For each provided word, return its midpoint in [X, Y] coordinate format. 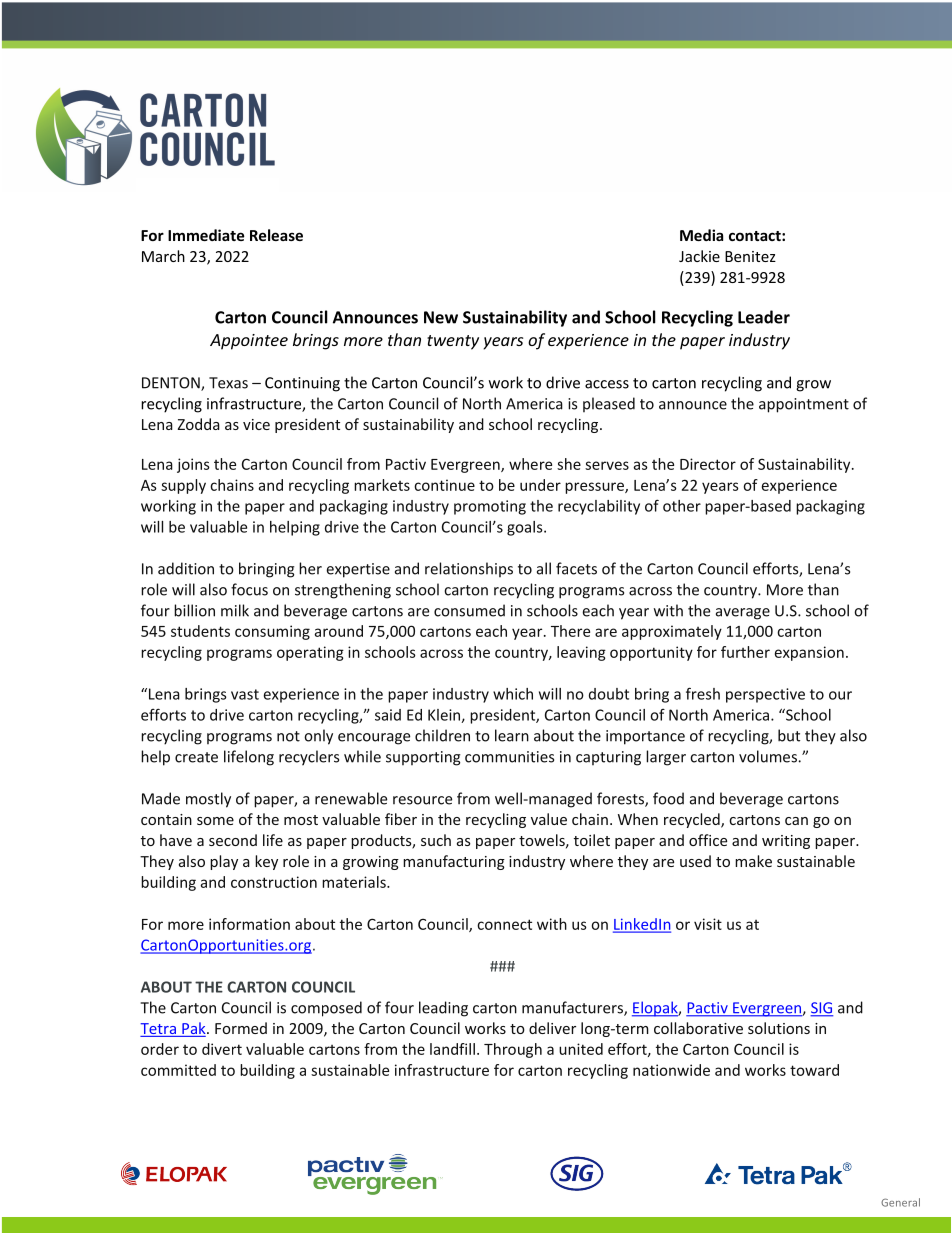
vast [245, 694]
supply [183, 486]
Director [708, 464]
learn [512, 735]
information [249, 924]
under [540, 485]
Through [513, 1050]
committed [178, 1070]
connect [504, 924]
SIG [821, 1009]
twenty [453, 342]
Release [276, 235]
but [789, 735]
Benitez [750, 256]
